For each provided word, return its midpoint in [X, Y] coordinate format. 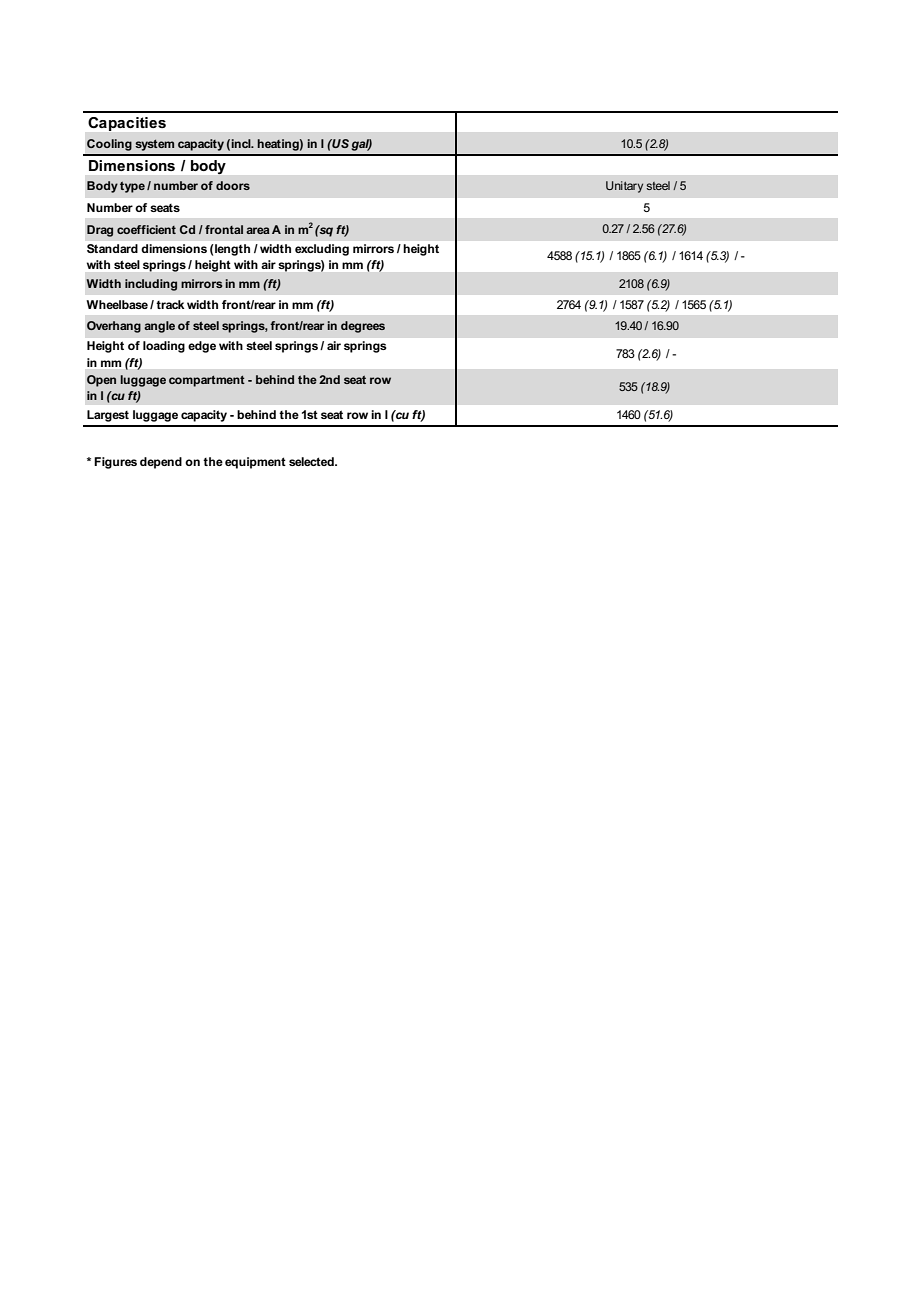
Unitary [624, 187]
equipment [255, 463]
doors [233, 185]
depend [161, 463]
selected [312, 461]
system [154, 145]
